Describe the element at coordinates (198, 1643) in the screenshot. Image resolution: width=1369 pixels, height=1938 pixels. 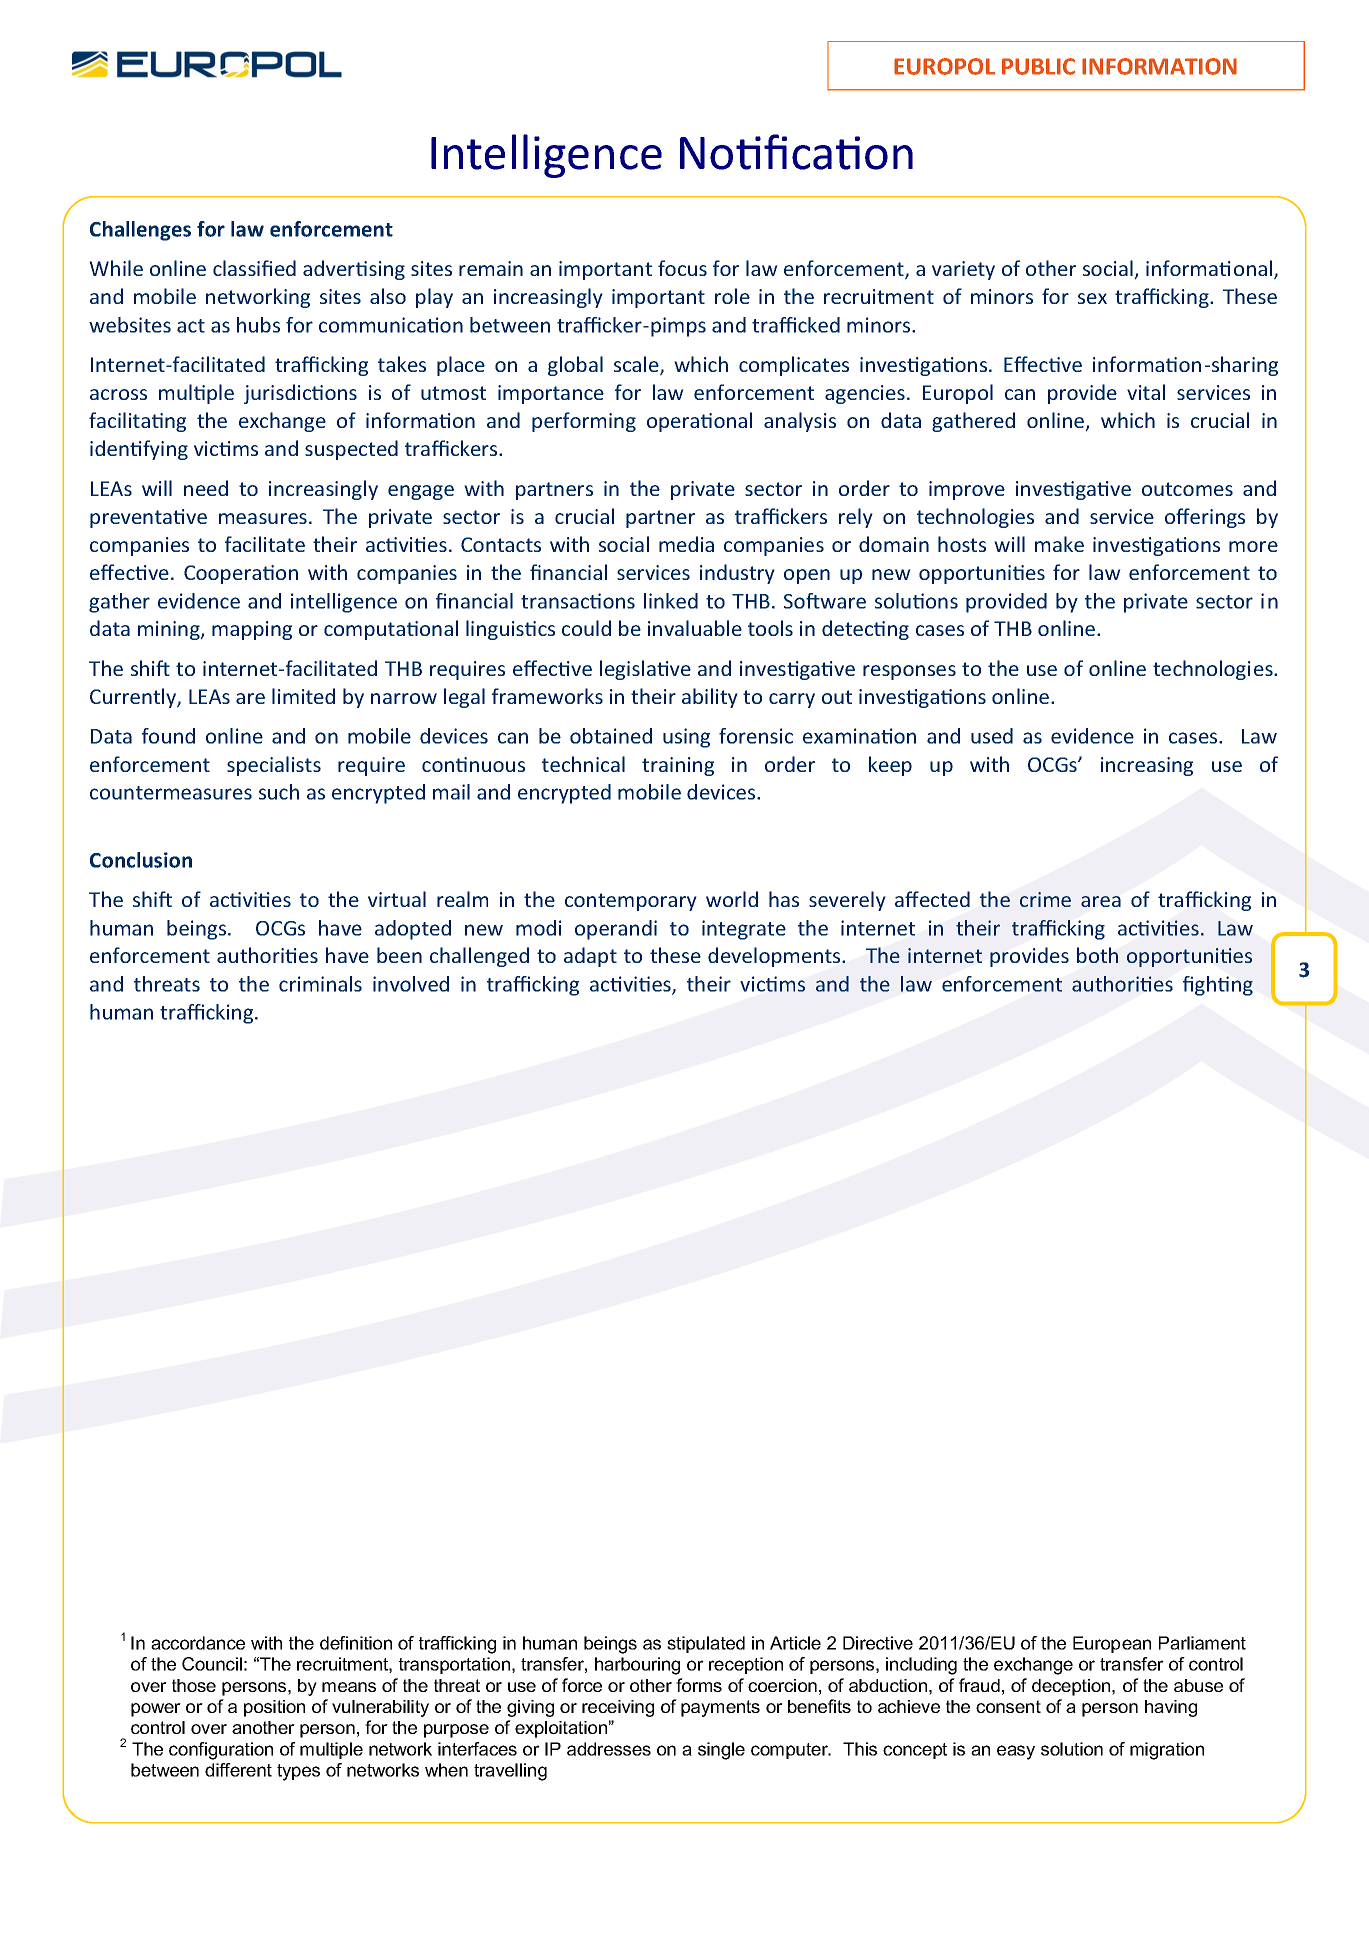
I see `accordance` at that location.
